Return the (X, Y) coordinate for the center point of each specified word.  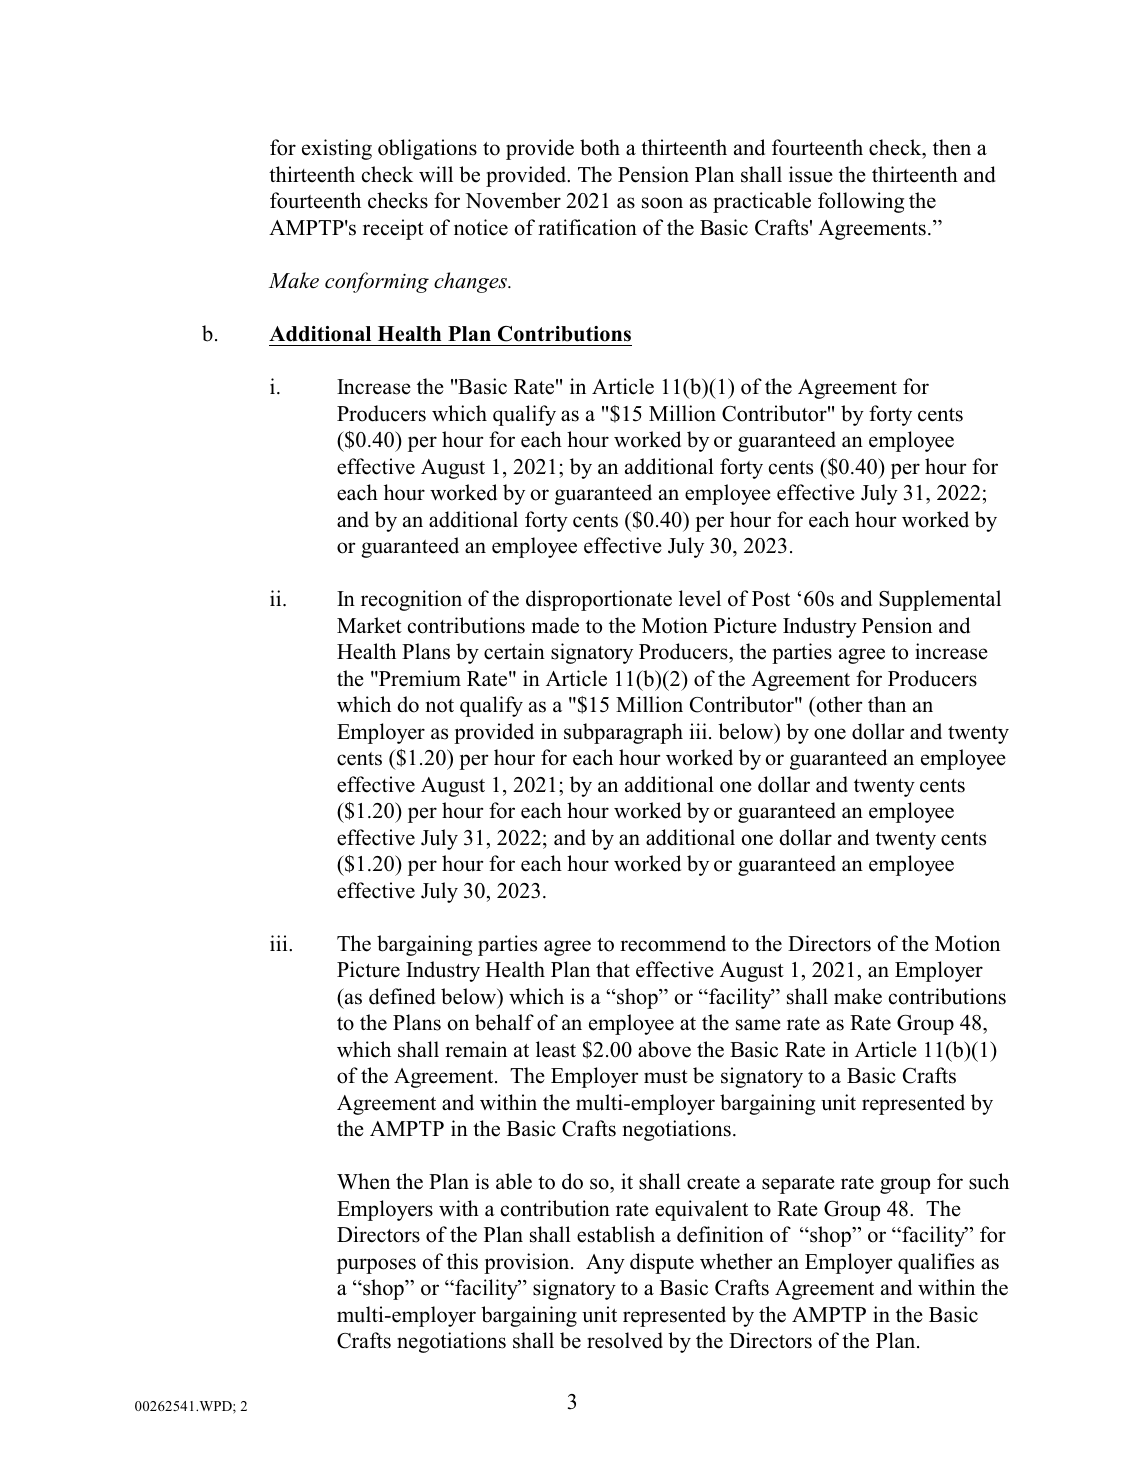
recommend (673, 943)
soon (662, 203)
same (758, 1025)
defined (402, 996)
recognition (411, 600)
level (700, 598)
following (861, 202)
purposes (376, 1266)
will (436, 174)
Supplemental (940, 600)
